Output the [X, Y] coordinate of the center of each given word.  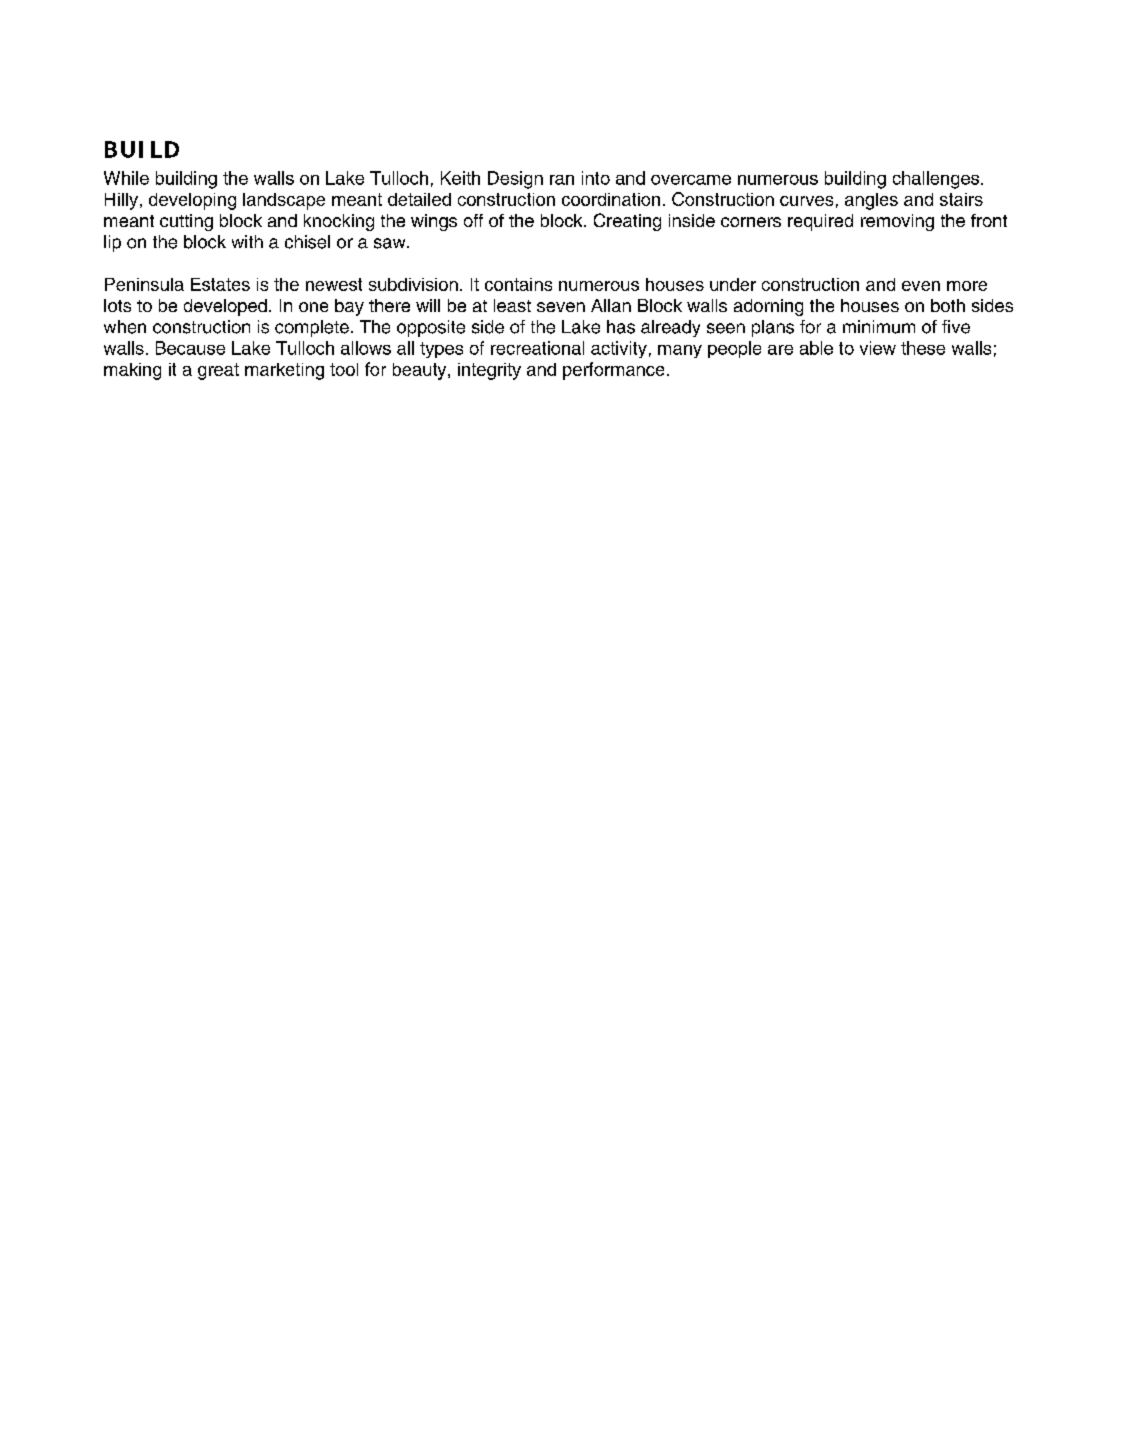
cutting [186, 222]
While [126, 178]
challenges [937, 180]
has [621, 327]
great [218, 371]
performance [613, 371]
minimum [879, 327]
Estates [220, 284]
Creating [627, 222]
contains [518, 284]
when [125, 327]
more [967, 286]
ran [562, 180]
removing [897, 222]
